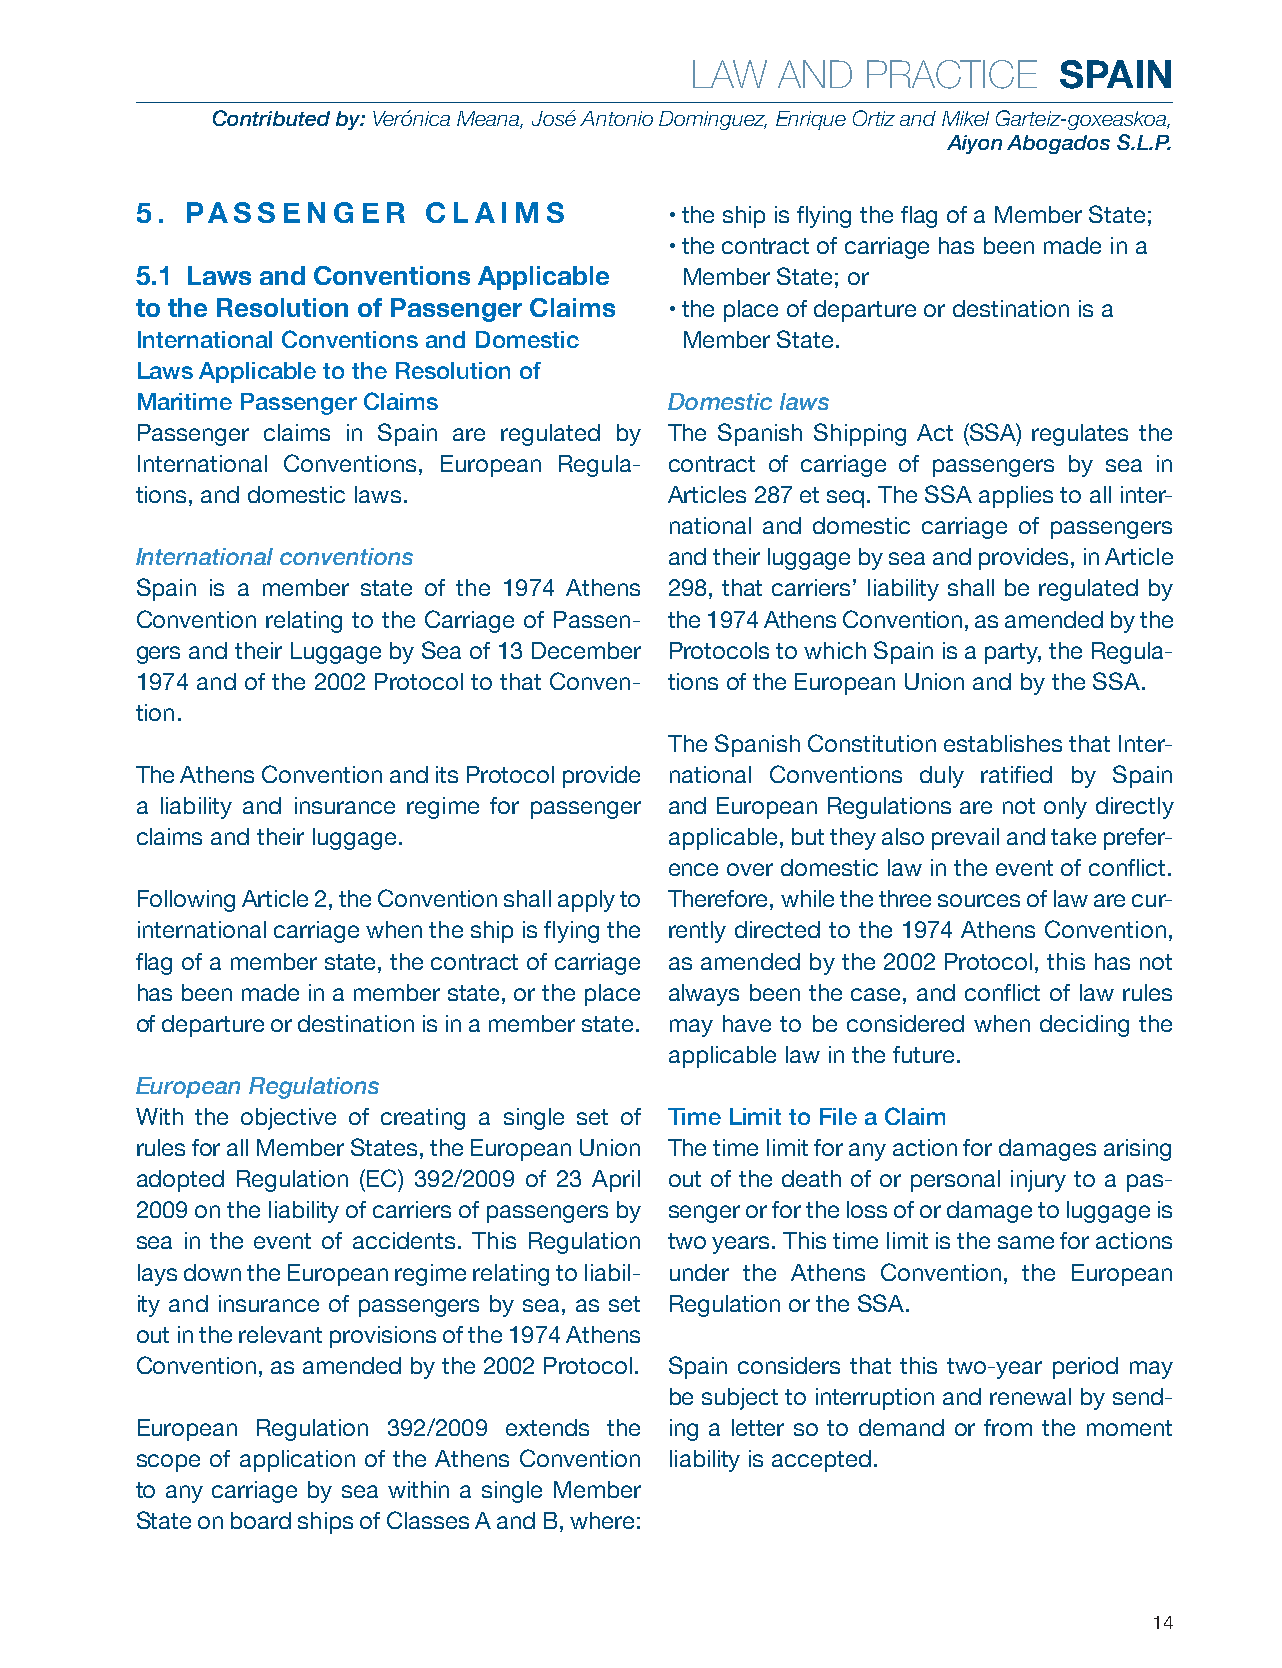 This screenshot has width=1282, height=1668. What do you see at coordinates (965, 118) in the screenshot?
I see `Mikel` at bounding box center [965, 118].
